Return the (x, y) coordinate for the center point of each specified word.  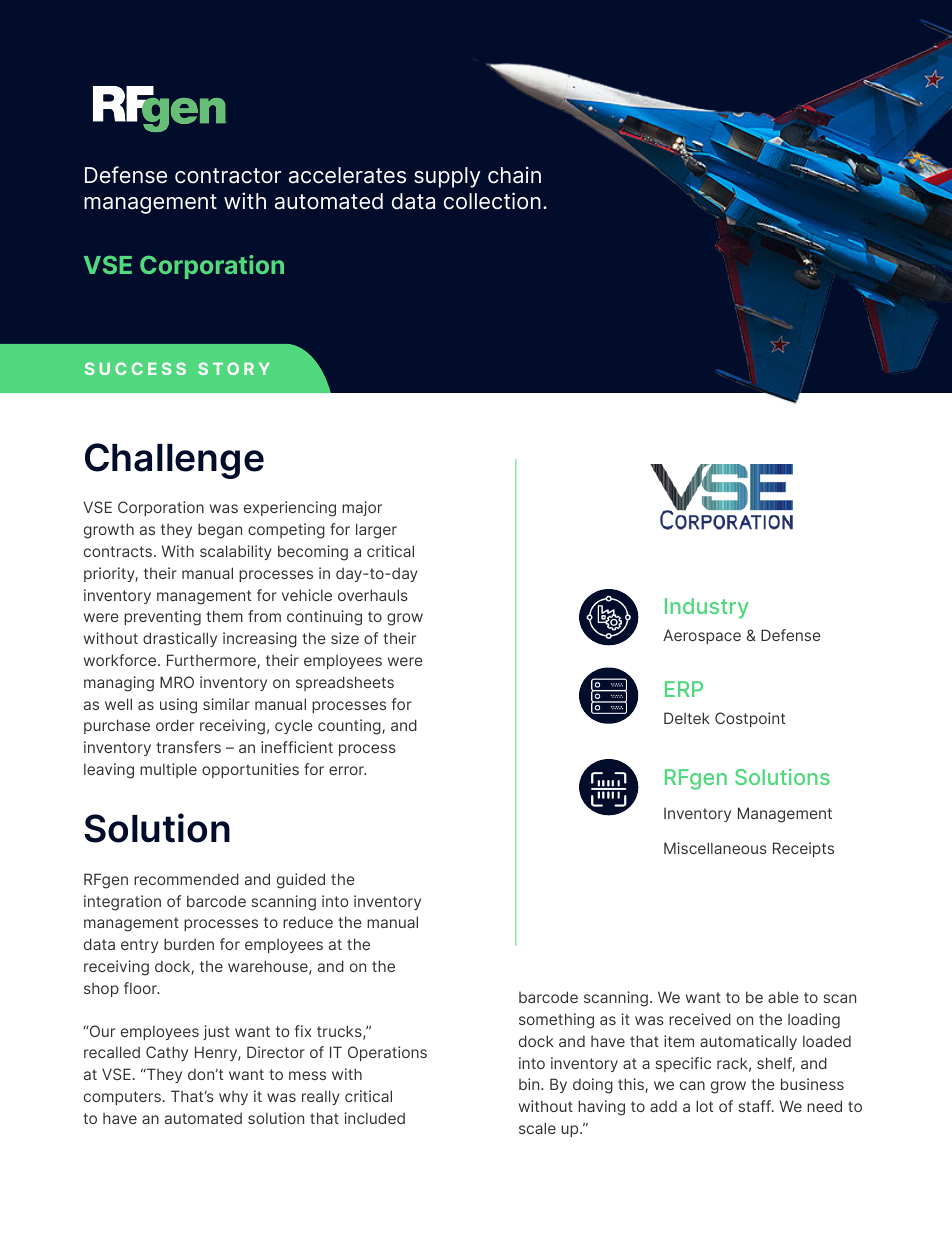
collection (492, 201)
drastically (180, 639)
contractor (228, 176)
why (233, 1097)
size (345, 638)
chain (514, 175)
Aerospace (702, 636)
